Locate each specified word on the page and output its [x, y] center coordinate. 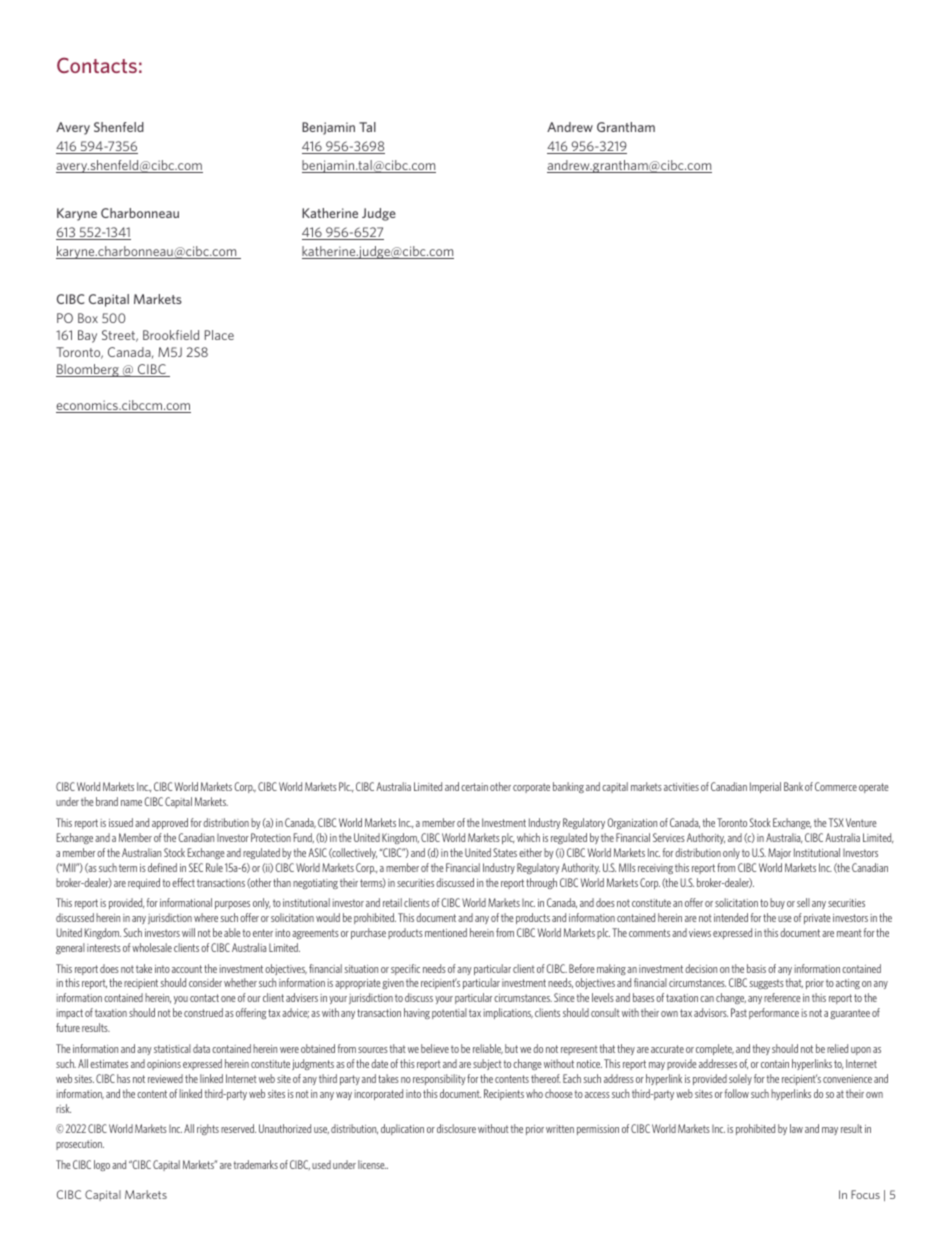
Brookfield [171, 335]
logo [102, 1165]
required [144, 883]
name [131, 803]
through [541, 883]
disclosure [456, 1128]
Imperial [765, 787]
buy [777, 903]
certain [474, 787]
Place [219, 335]
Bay [87, 336]
